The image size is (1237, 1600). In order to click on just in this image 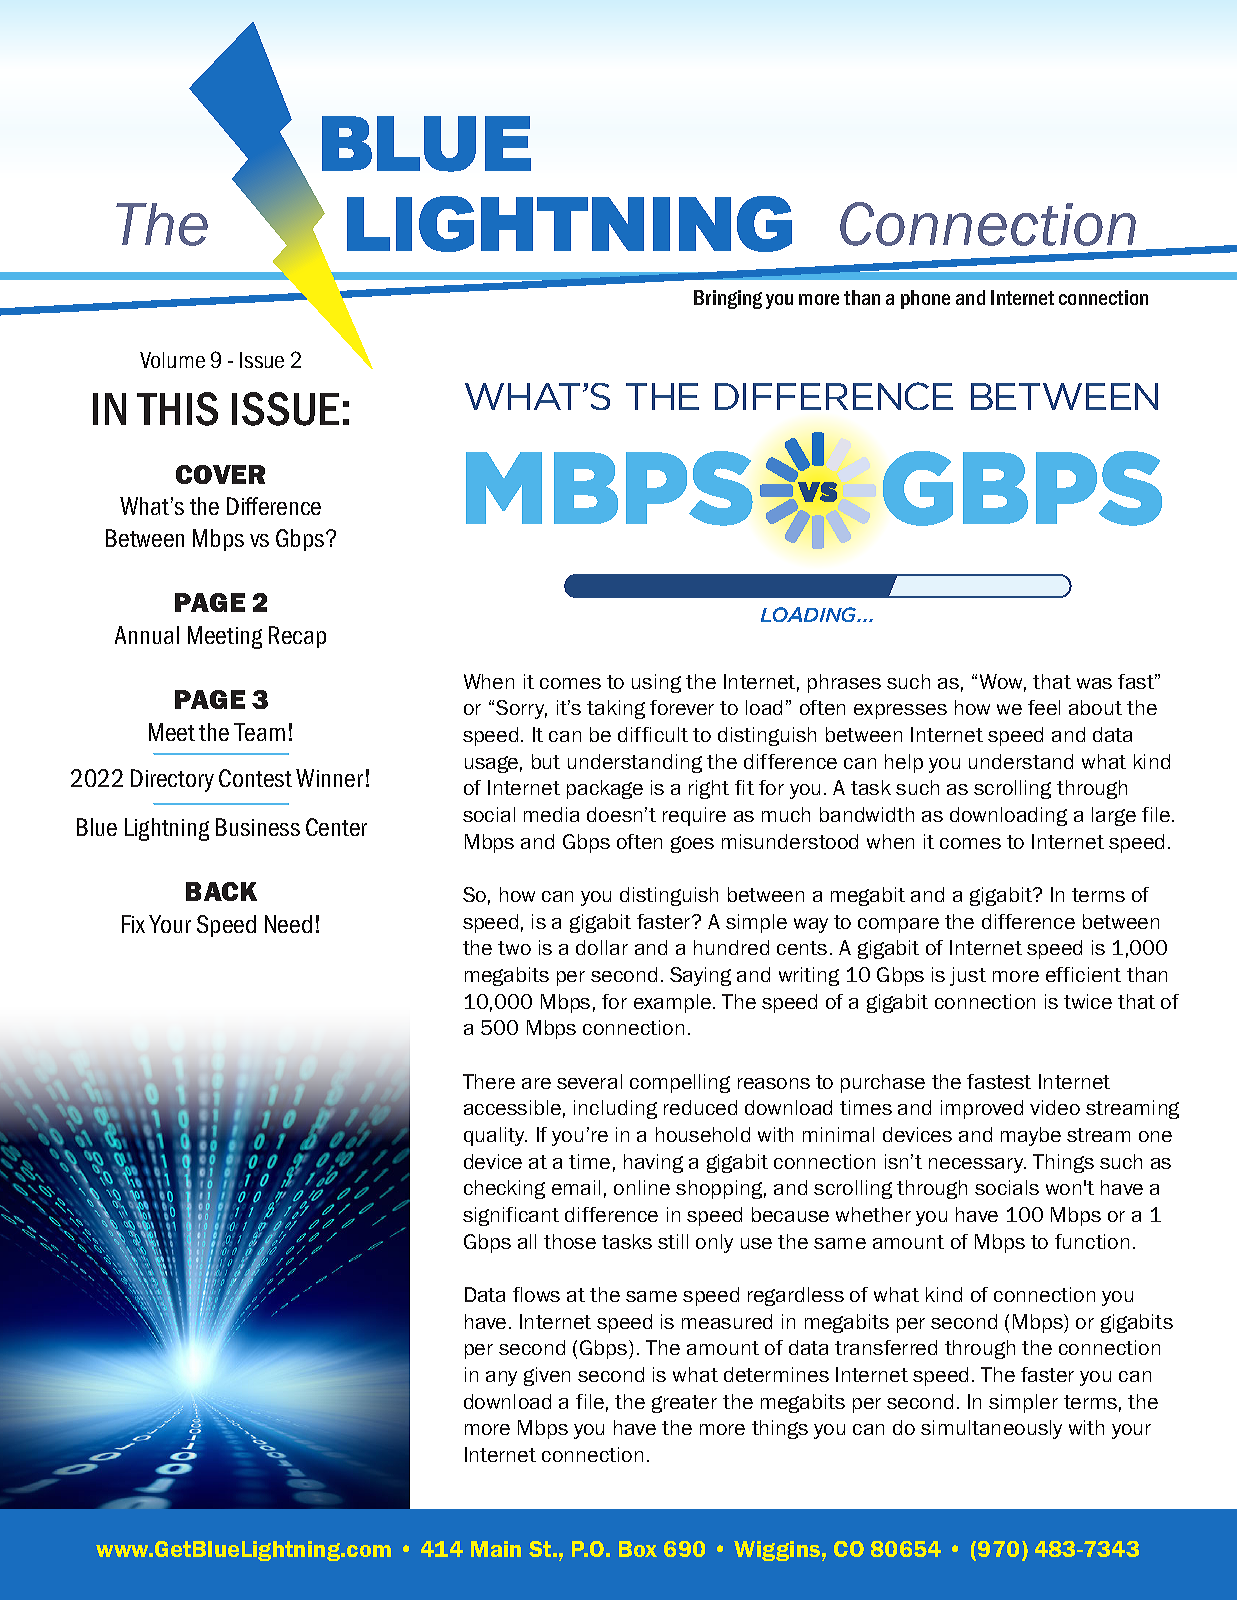, I will do `click(968, 976)`.
